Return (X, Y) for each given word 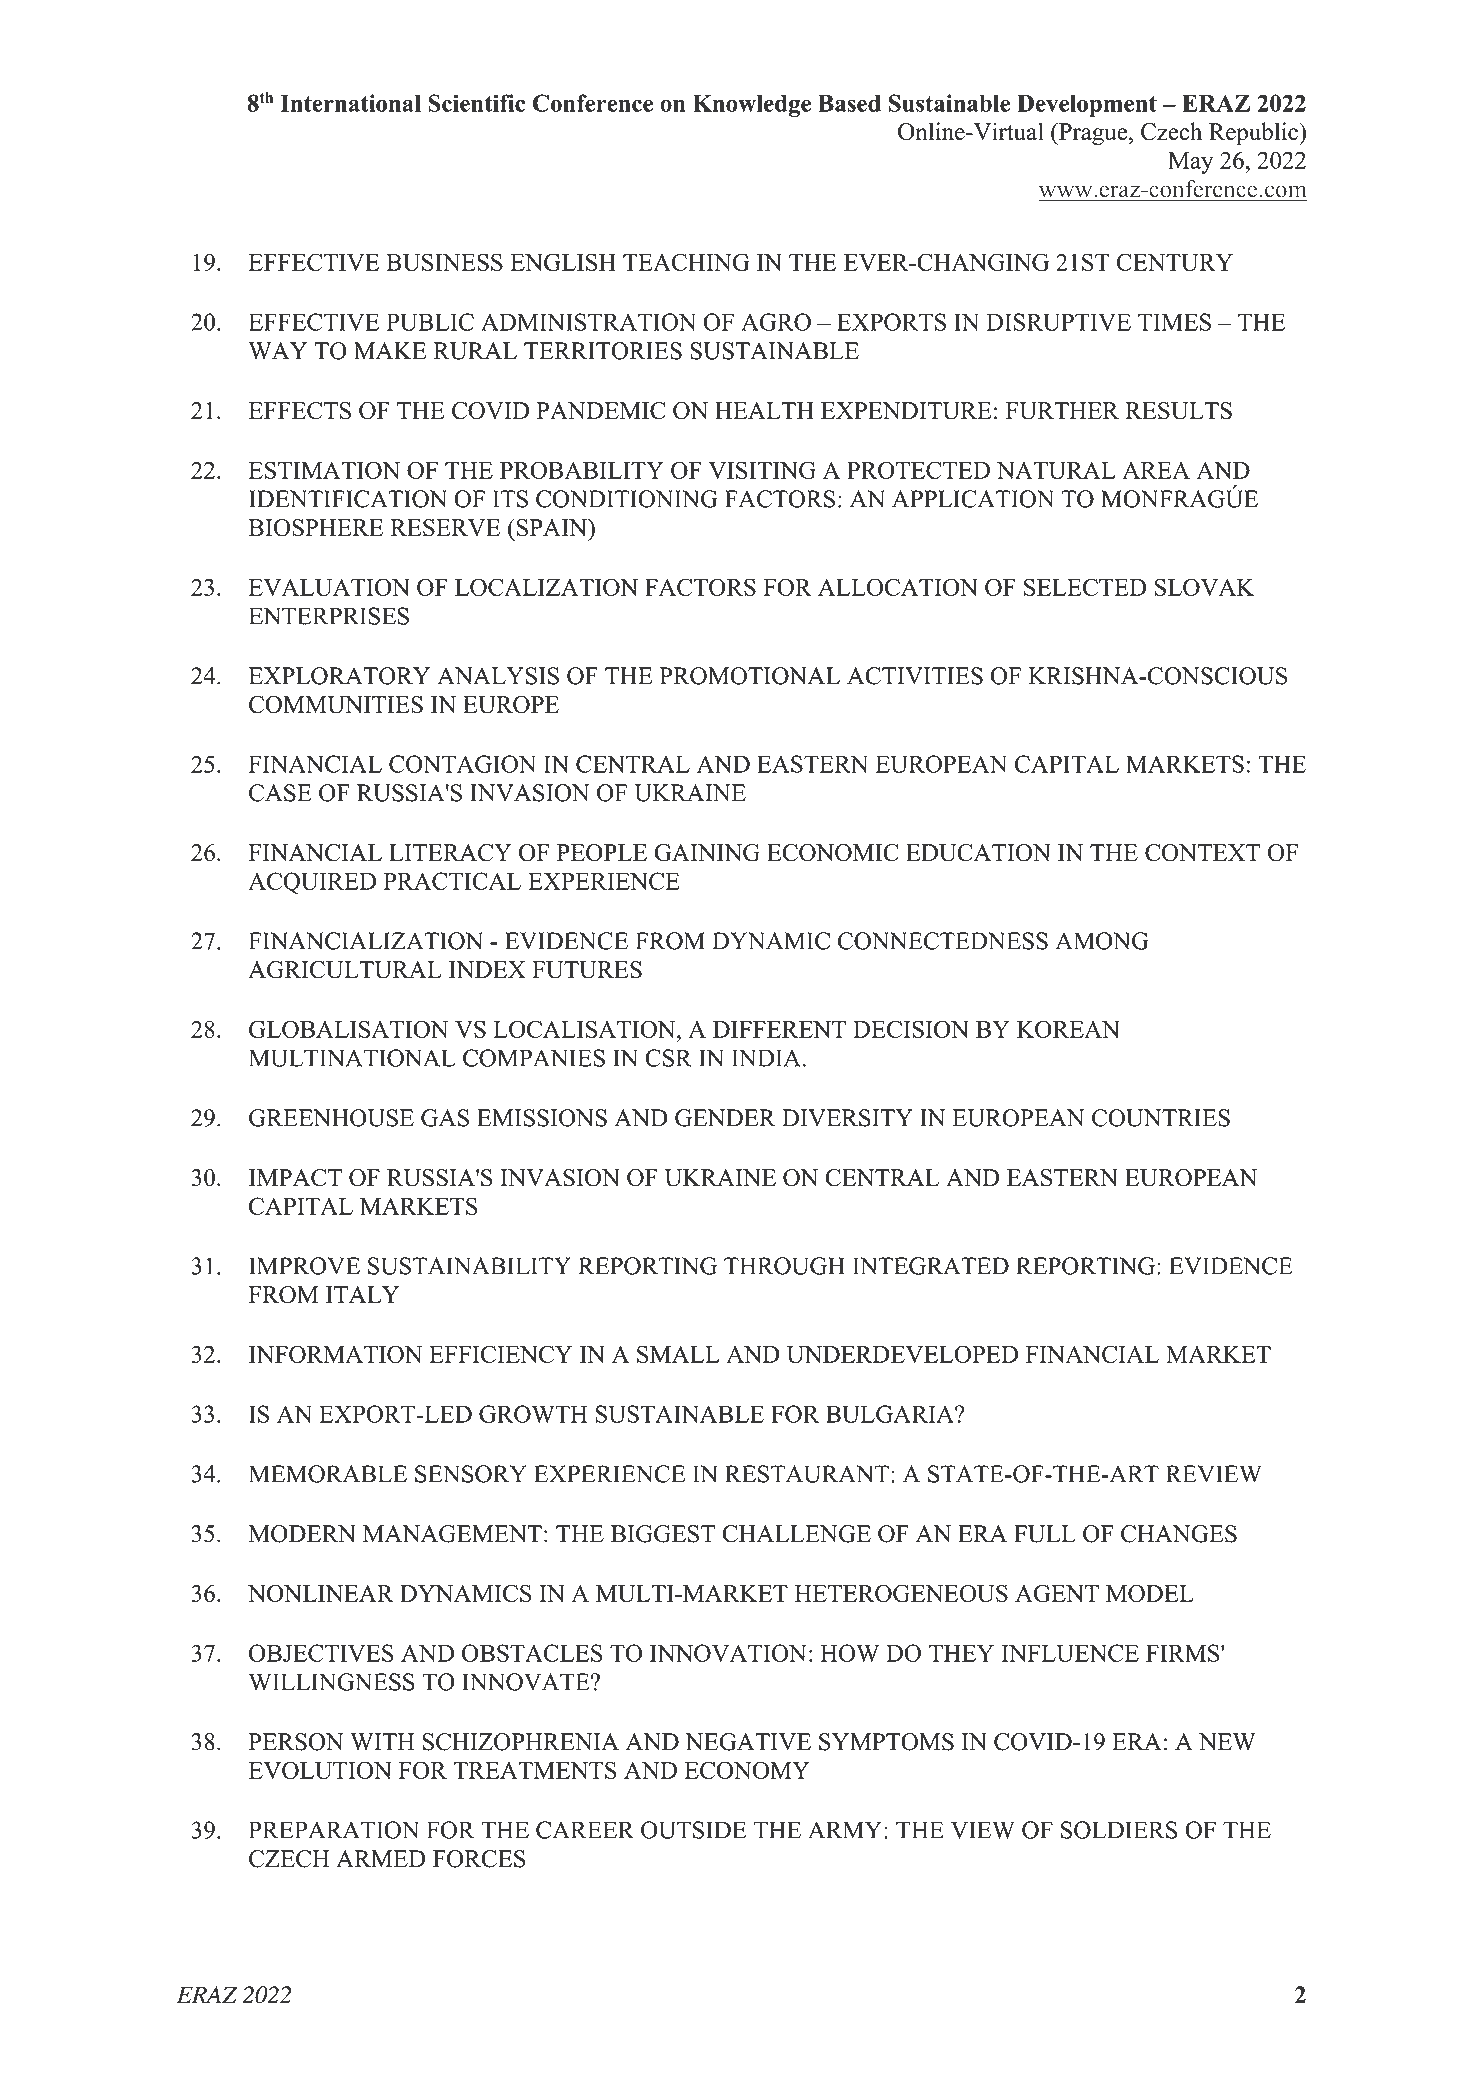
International (350, 103)
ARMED (381, 1858)
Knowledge (752, 106)
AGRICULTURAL (345, 970)
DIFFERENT (779, 1029)
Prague (1093, 134)
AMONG (1102, 941)
